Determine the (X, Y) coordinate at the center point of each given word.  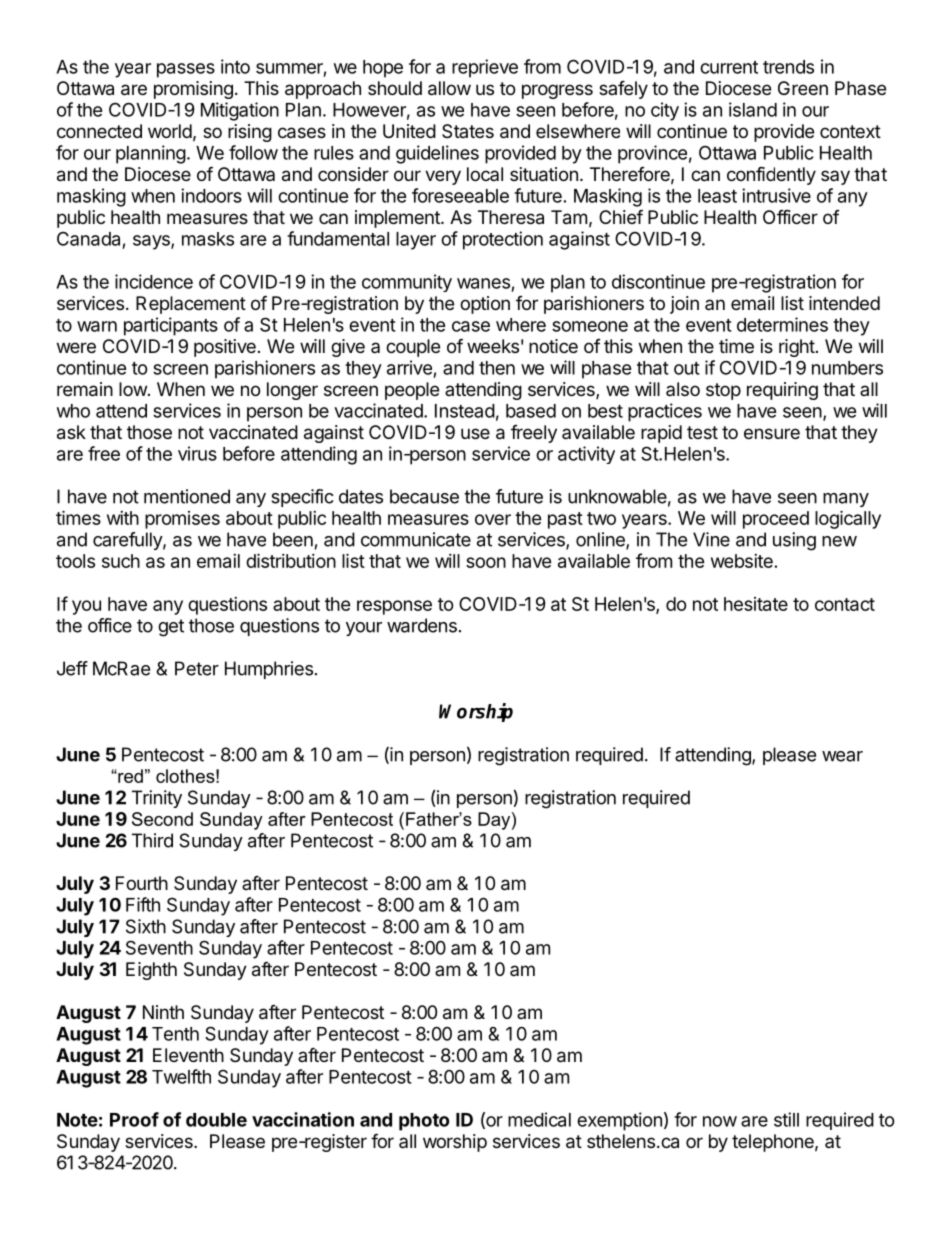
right (797, 348)
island (753, 109)
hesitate (756, 604)
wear (842, 756)
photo (424, 1122)
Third (152, 840)
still (786, 1119)
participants (171, 326)
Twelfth (181, 1076)
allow (449, 88)
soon (486, 562)
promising (193, 90)
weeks (493, 346)
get (171, 628)
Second (162, 819)
